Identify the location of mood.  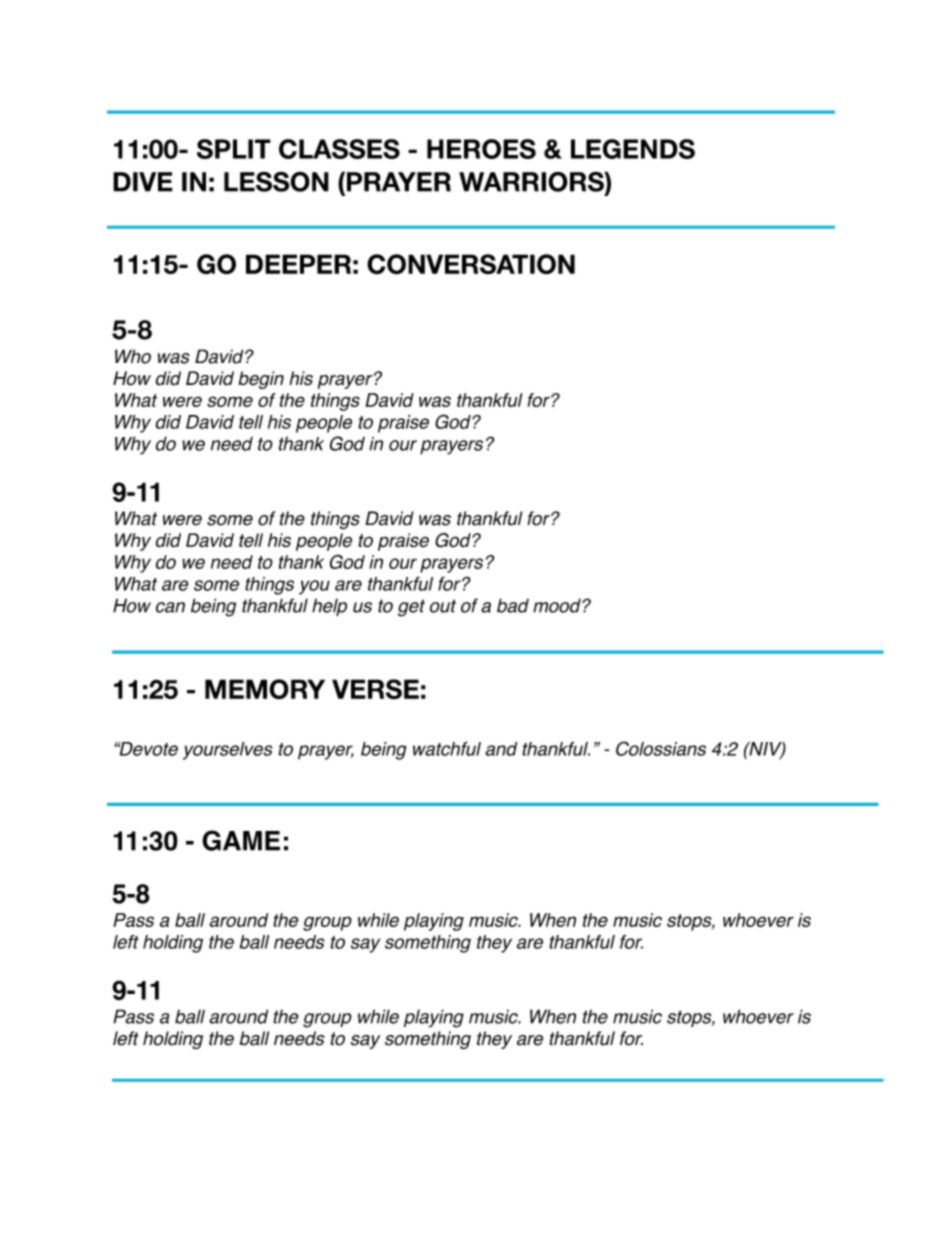
(558, 605).
